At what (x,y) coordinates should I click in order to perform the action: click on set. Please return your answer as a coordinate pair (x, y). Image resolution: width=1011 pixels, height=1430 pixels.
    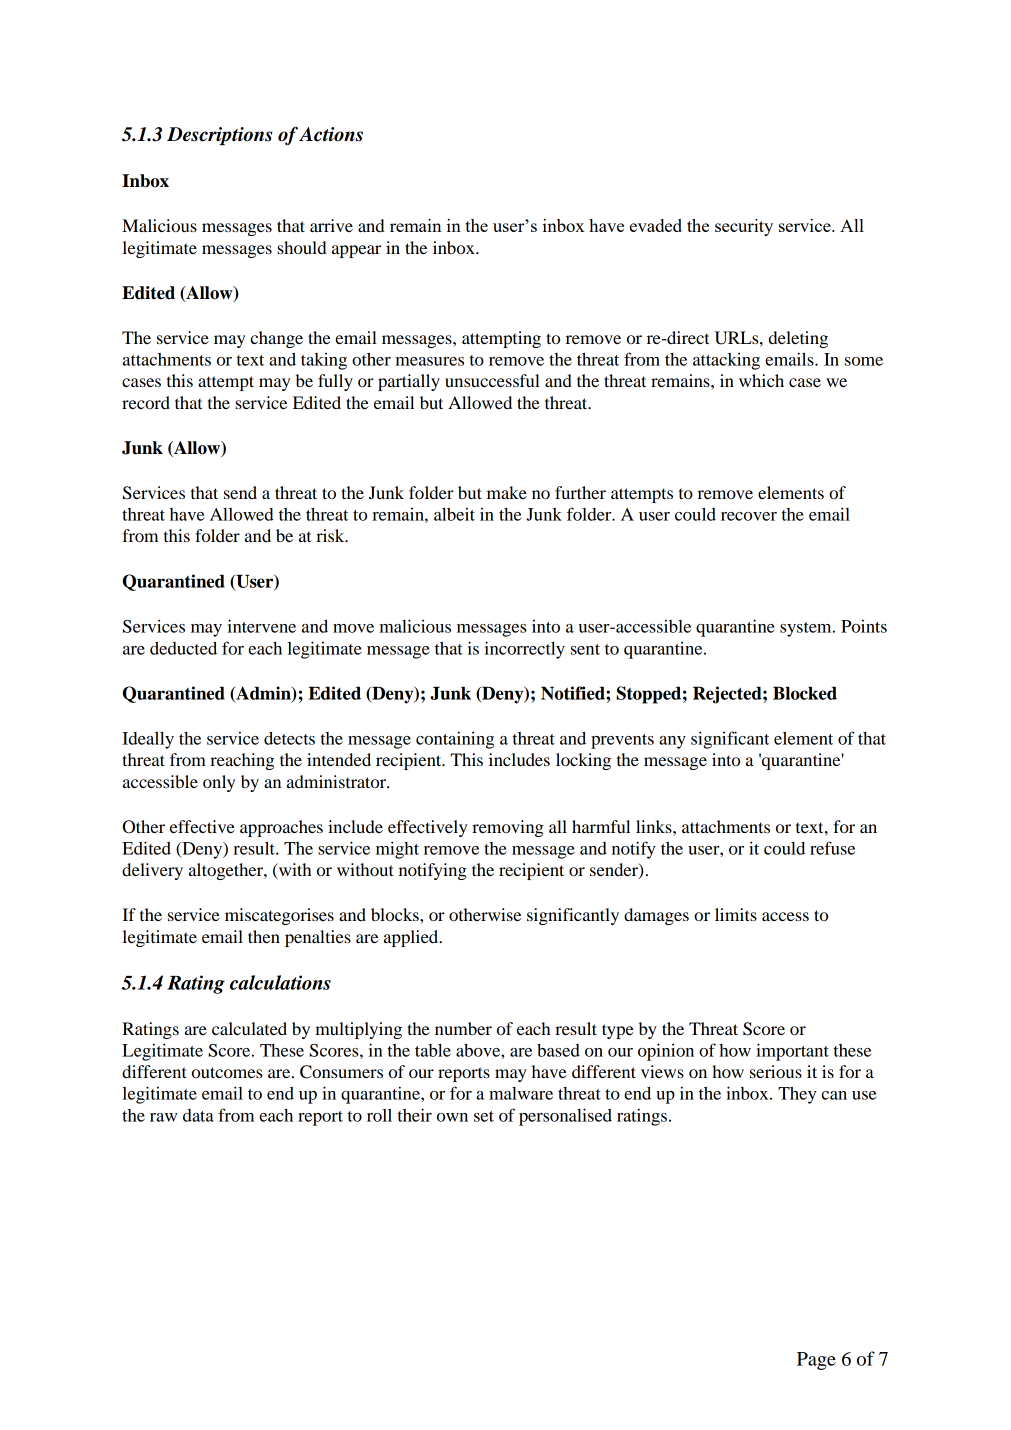
    Looking at the image, I should click on (484, 1116).
